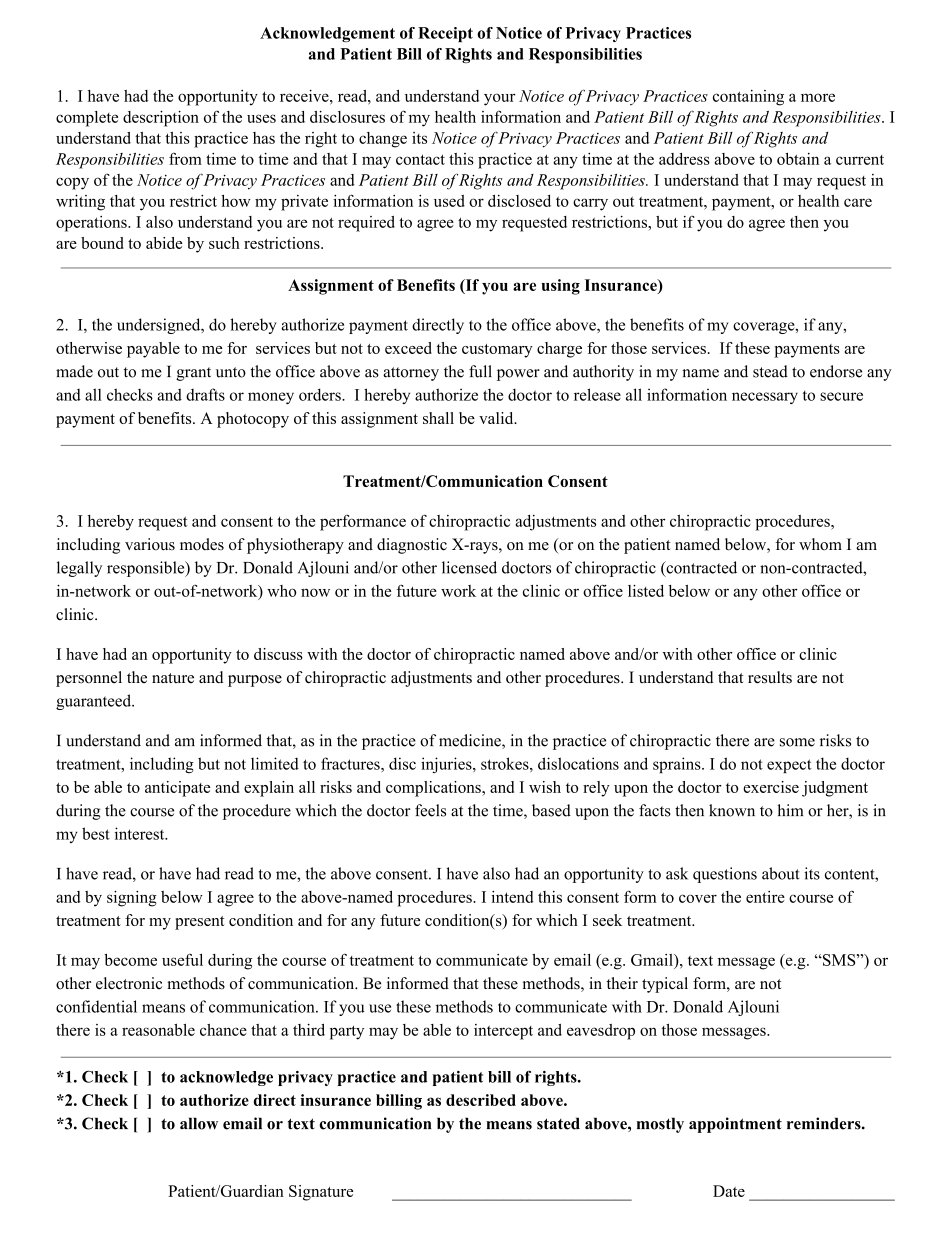 This screenshot has width=952, height=1233. I want to click on results, so click(770, 677).
